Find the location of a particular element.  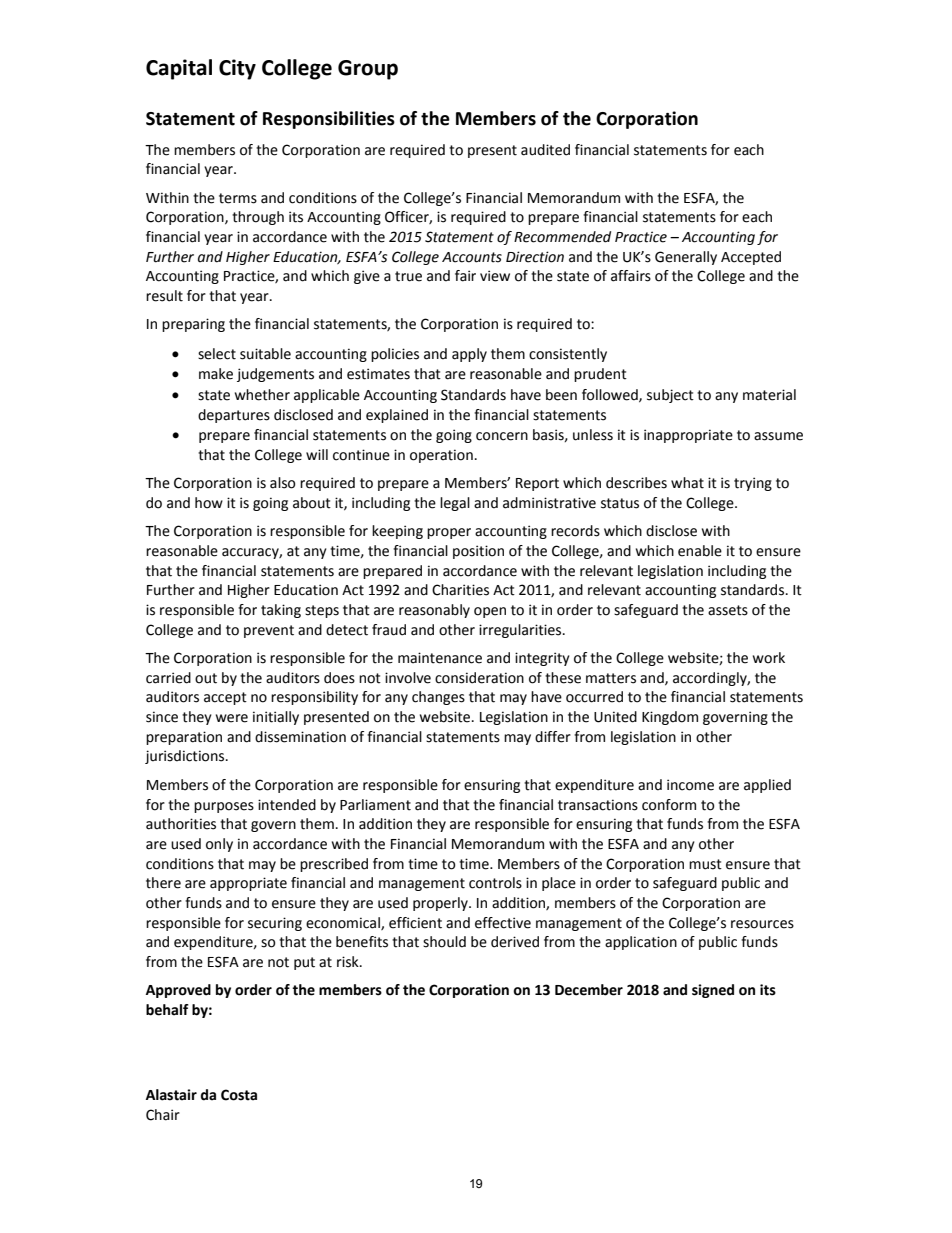

Charities is located at coordinates (460, 590).
